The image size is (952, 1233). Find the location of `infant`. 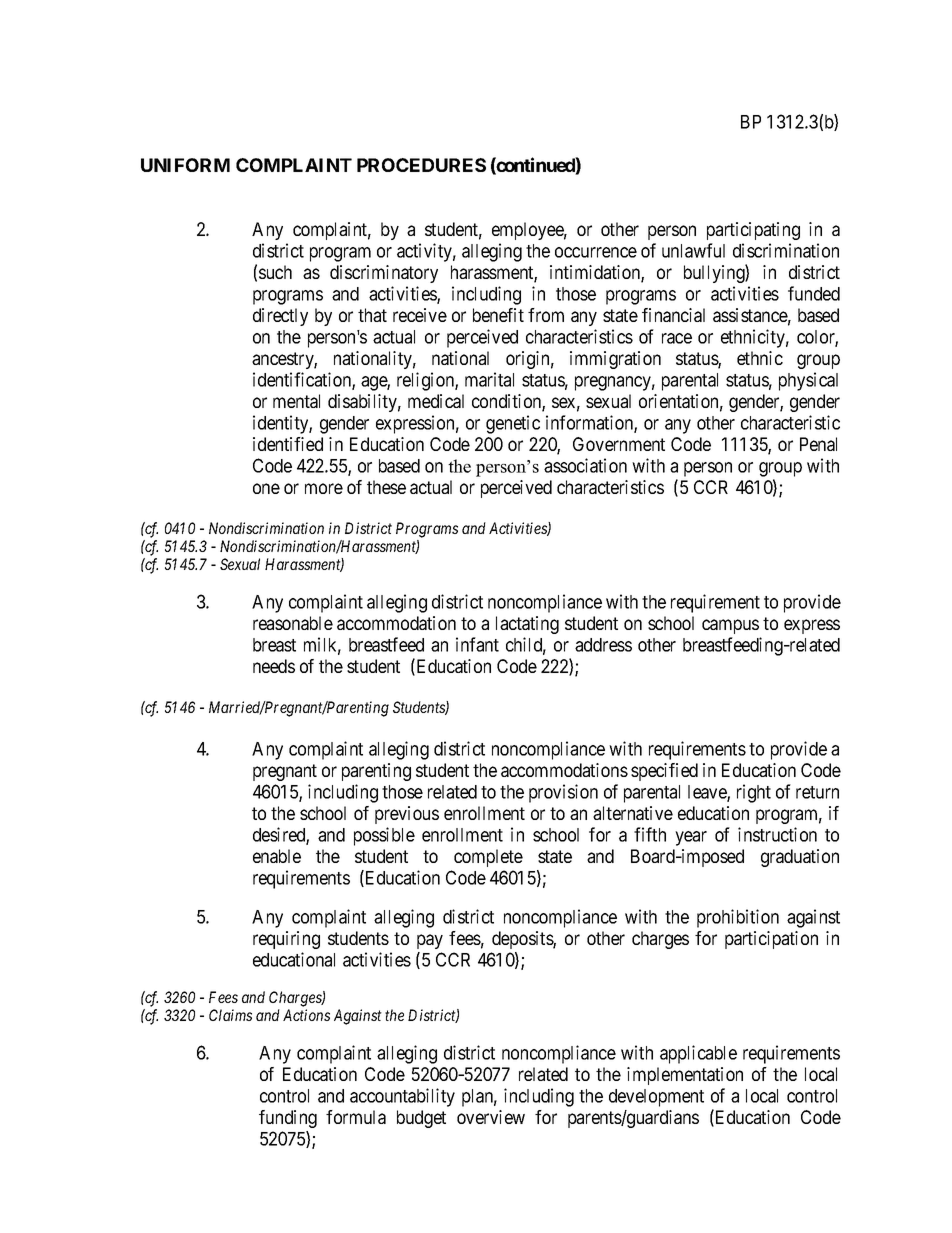

infant is located at coordinates (477, 644).
